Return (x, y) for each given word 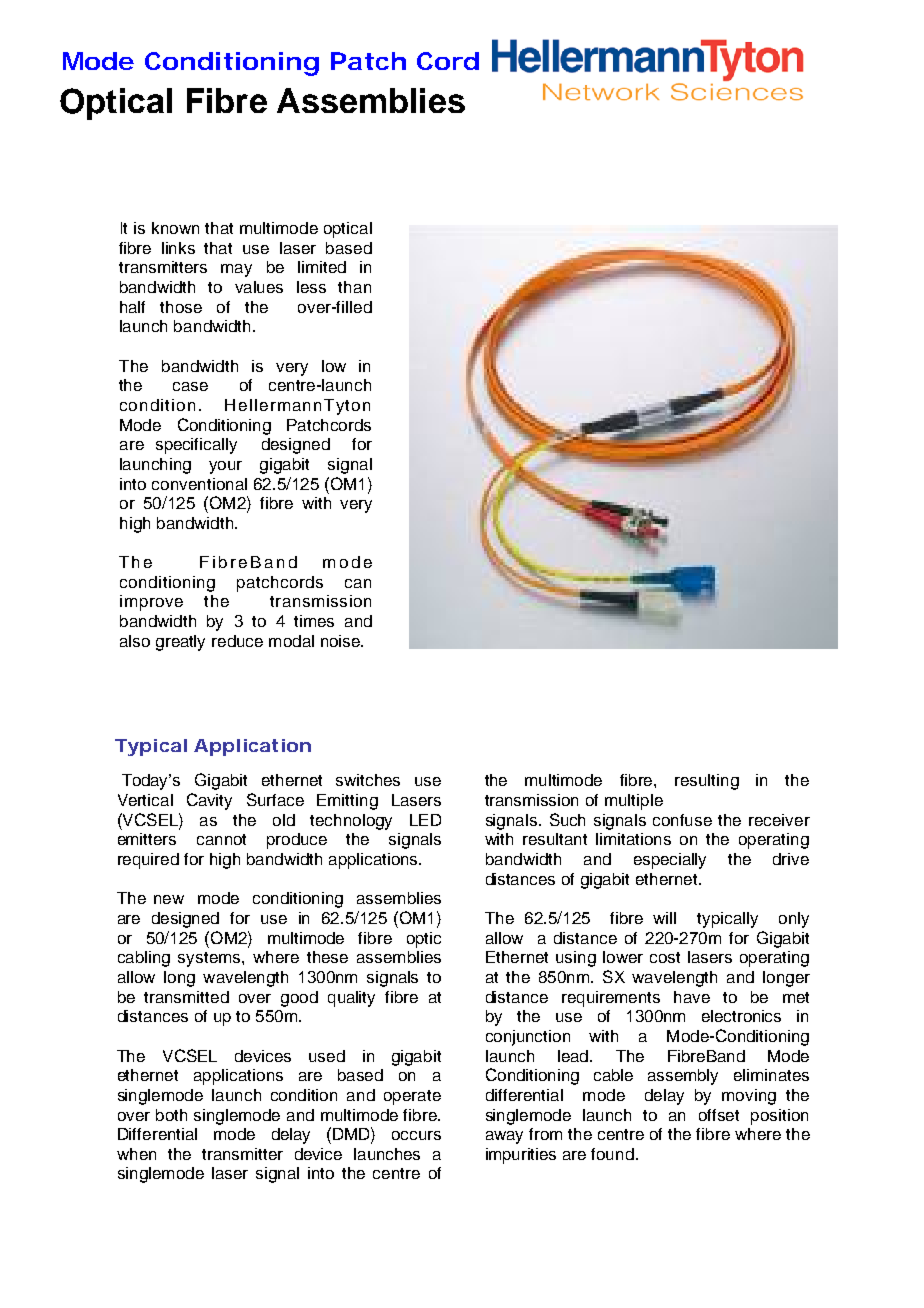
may (236, 270)
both (171, 1115)
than (354, 287)
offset (719, 1115)
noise (341, 641)
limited (322, 267)
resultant (555, 839)
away (504, 1137)
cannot (221, 839)
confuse (682, 820)
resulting (707, 782)
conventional (199, 484)
